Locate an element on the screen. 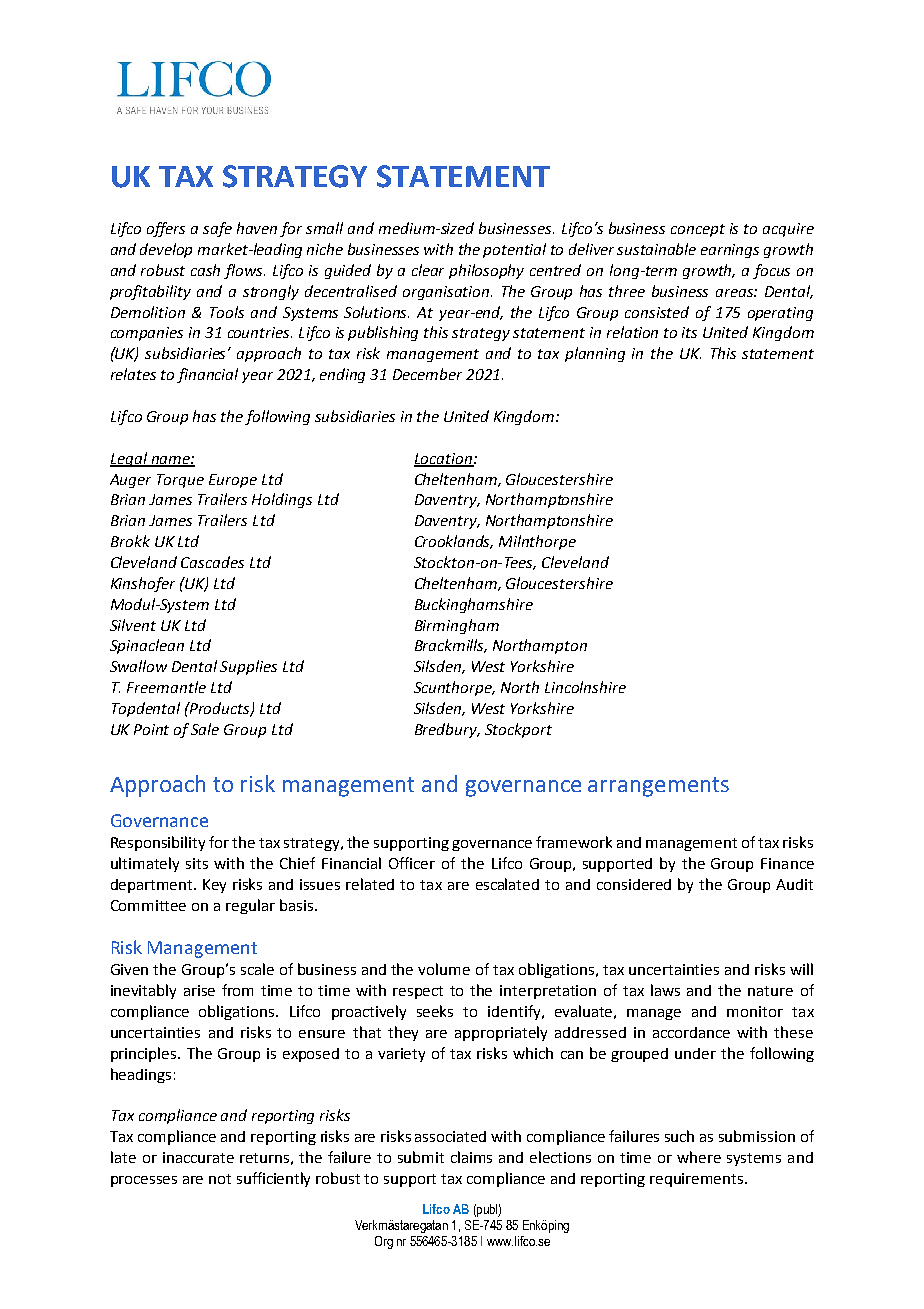  Cascades is located at coordinates (212, 562).
